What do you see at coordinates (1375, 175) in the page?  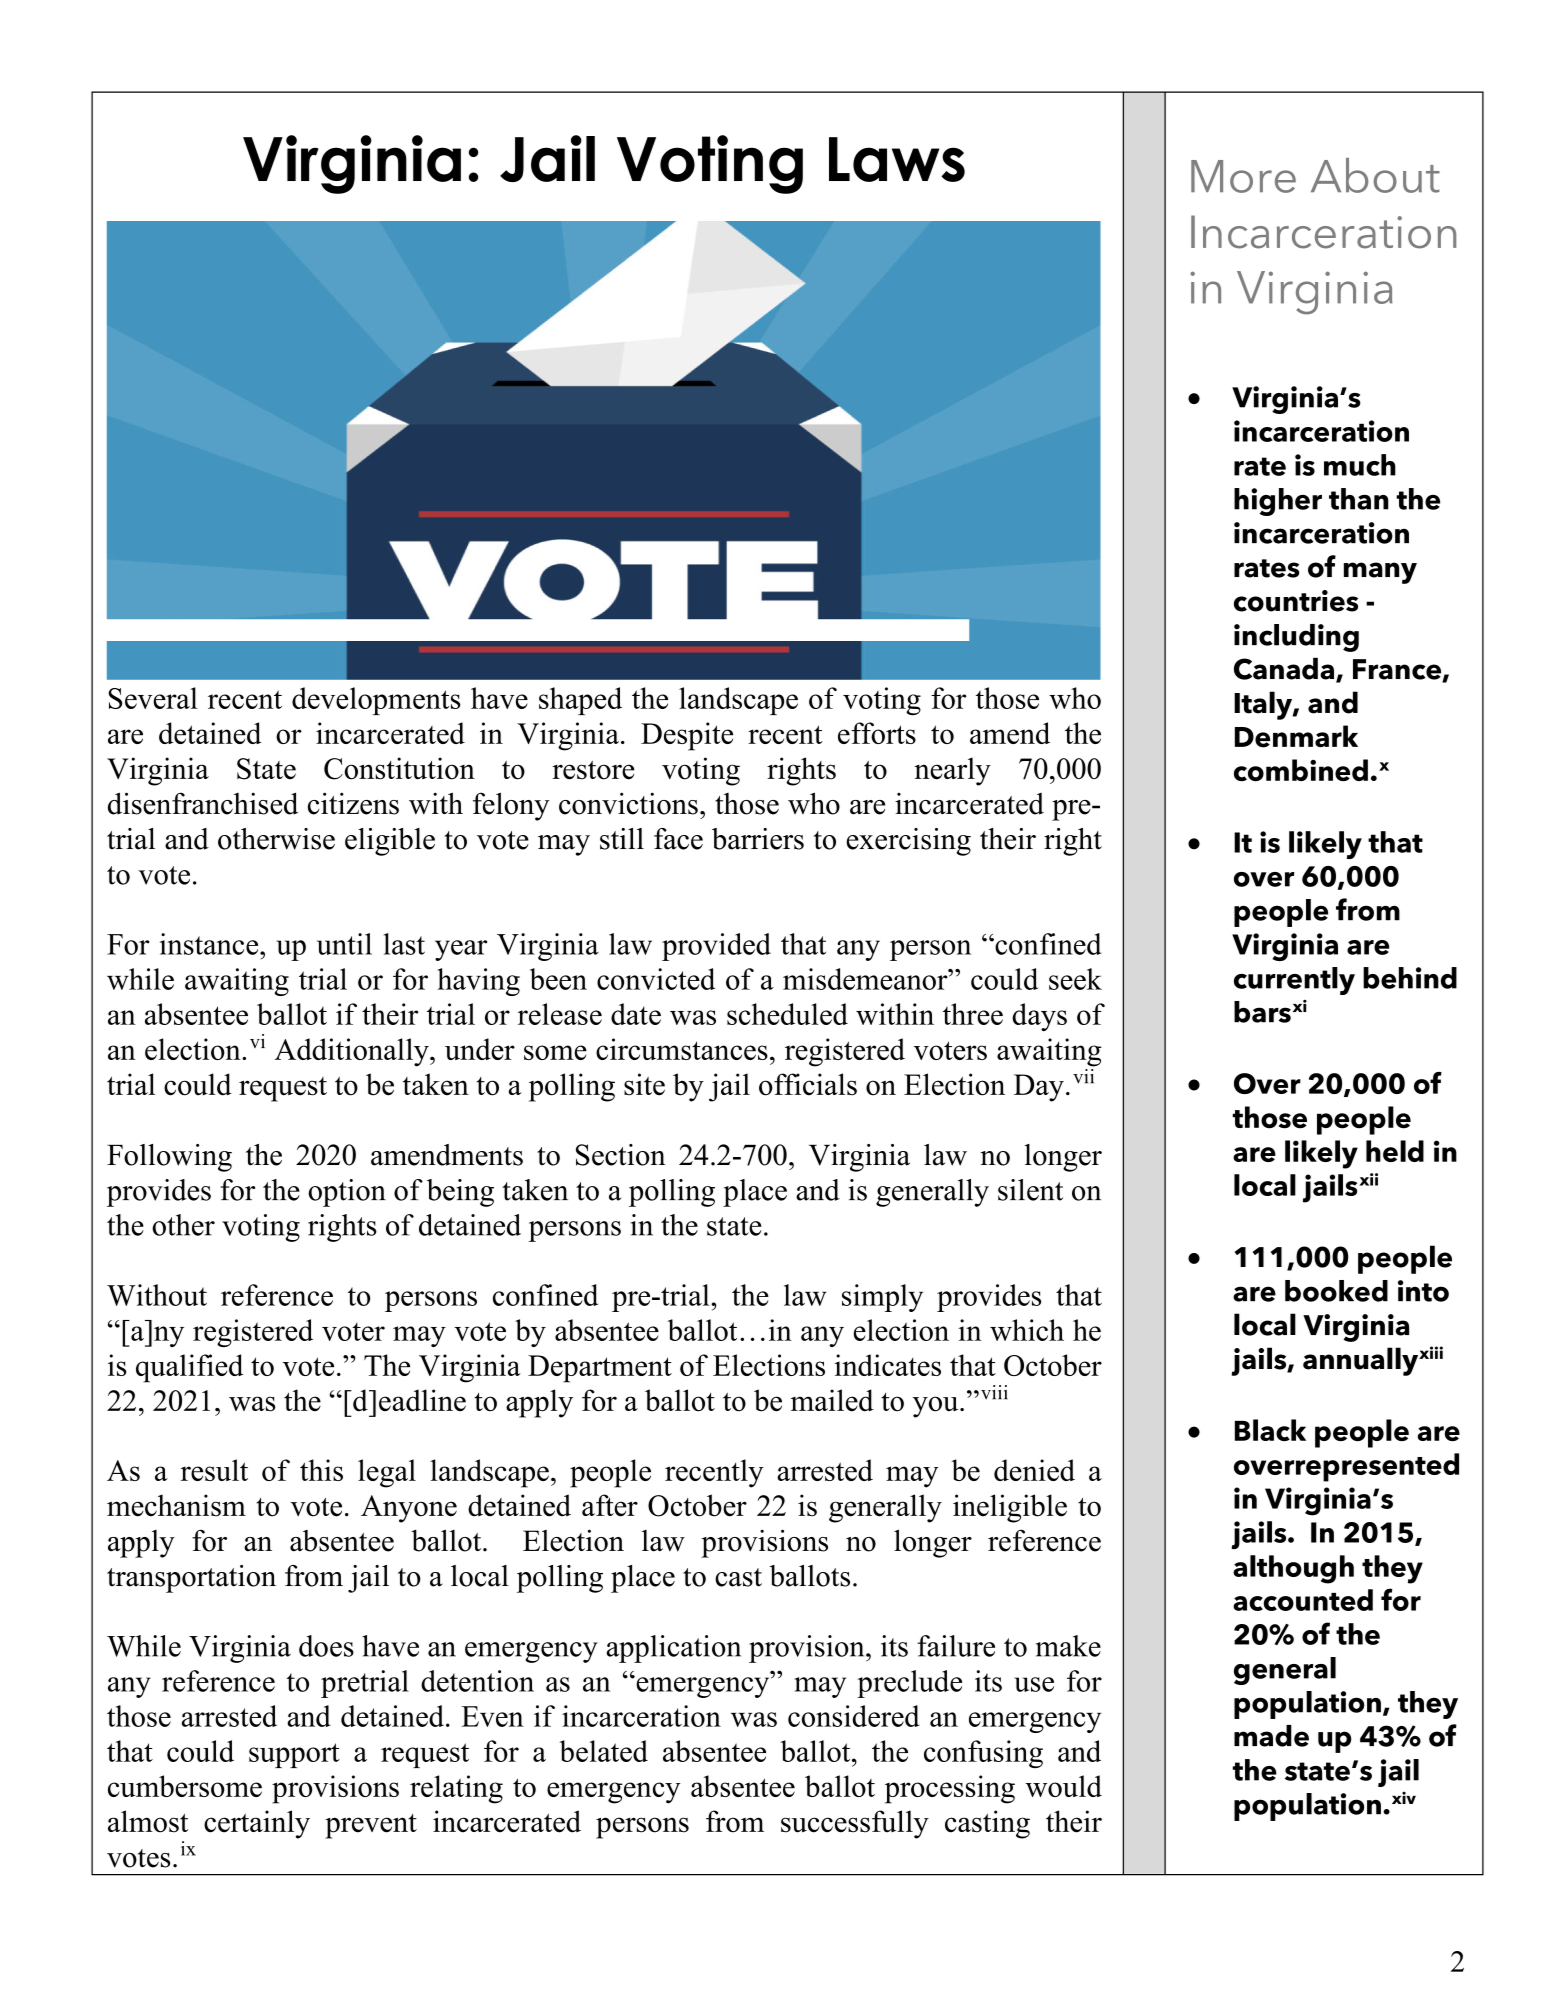 I see `About` at bounding box center [1375, 175].
